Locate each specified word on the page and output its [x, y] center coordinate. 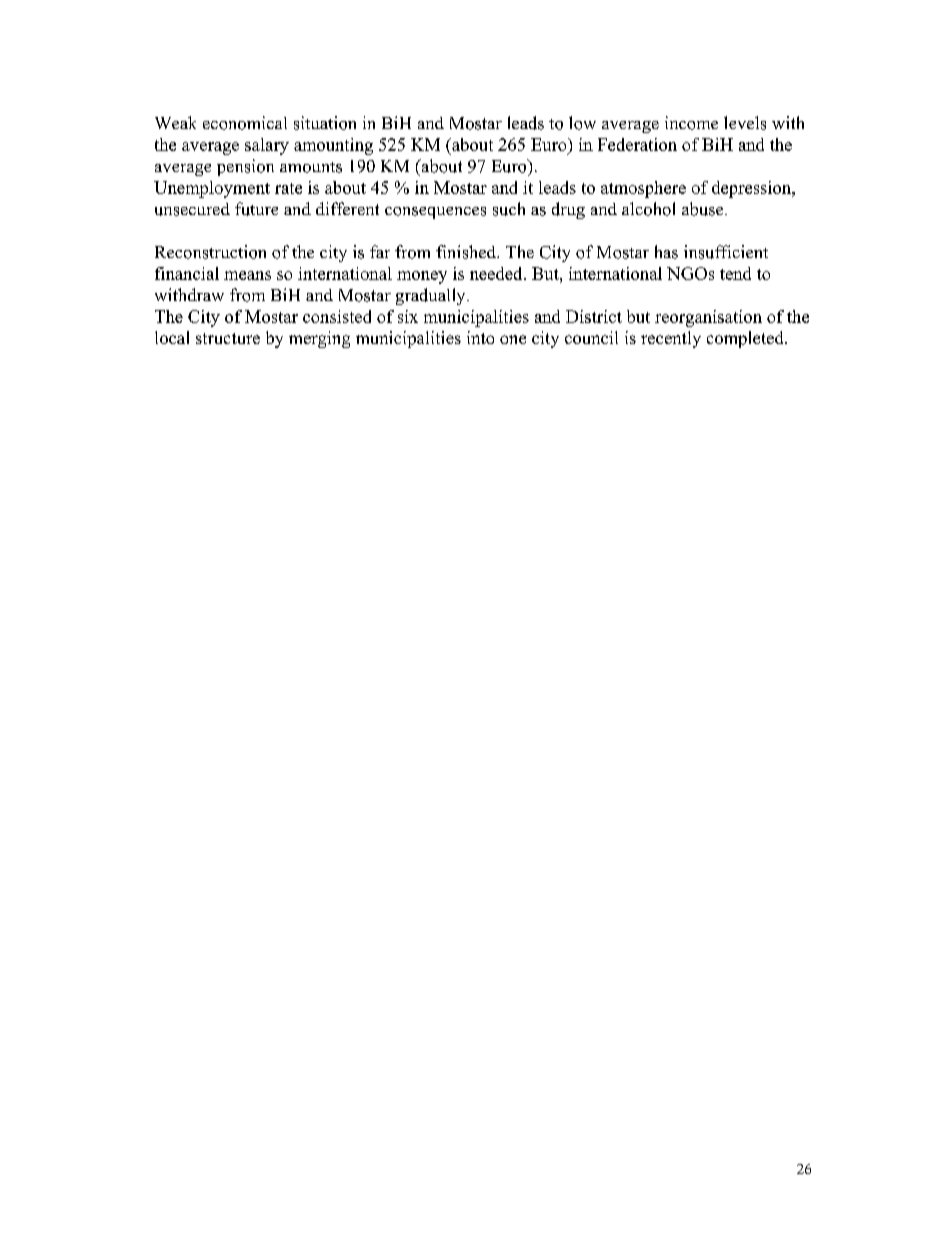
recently [671, 339]
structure [228, 338]
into [480, 337]
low [582, 123]
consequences [435, 213]
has [666, 252]
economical [245, 123]
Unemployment [212, 189]
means [247, 275]
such [509, 209]
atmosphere [643, 189]
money [422, 277]
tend [735, 273]
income [691, 123]
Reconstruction [210, 252]
